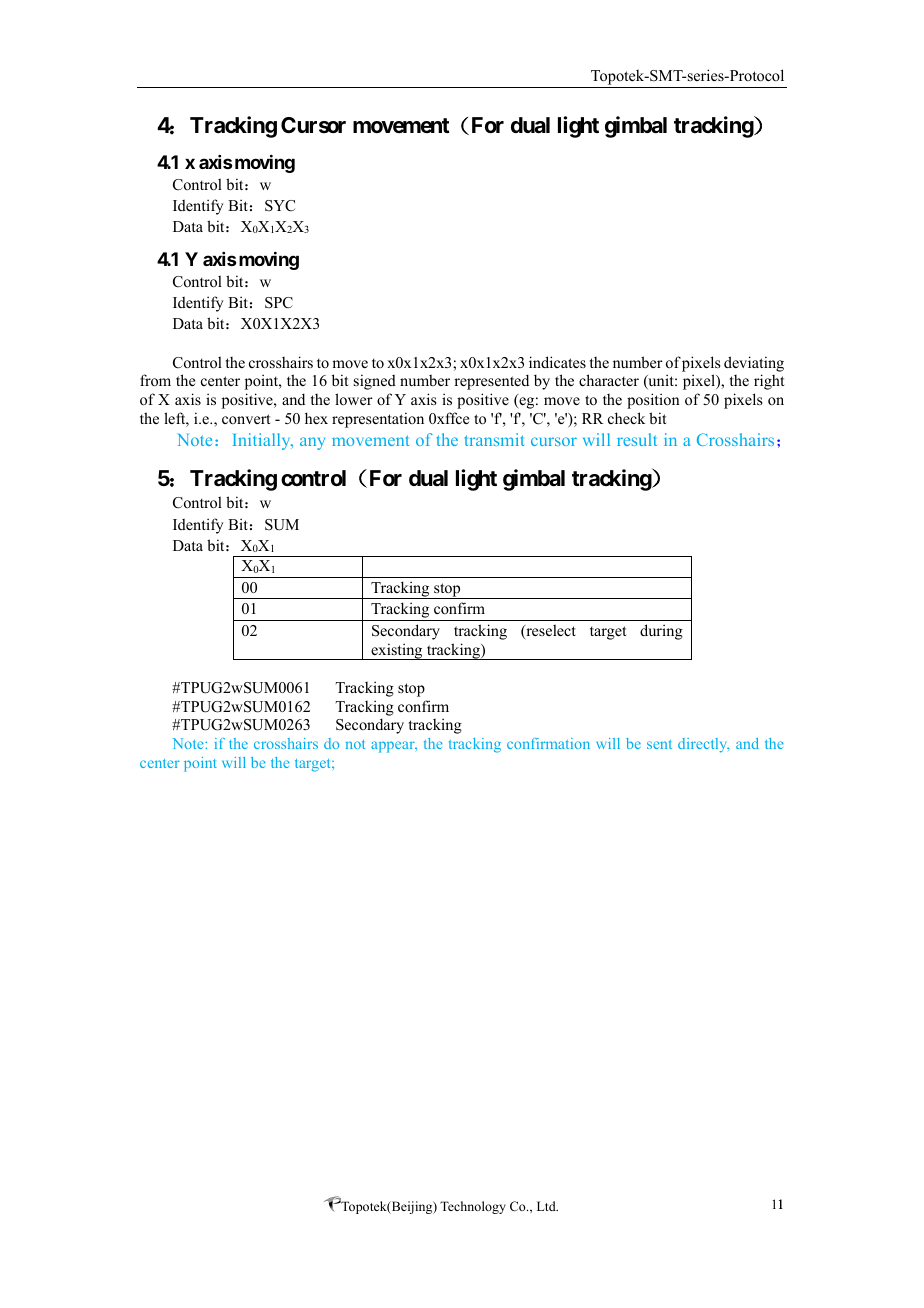 The width and height of the screenshot is (924, 1308). What do you see at coordinates (547, 1206) in the screenshot?
I see `Ltd` at bounding box center [547, 1206].
